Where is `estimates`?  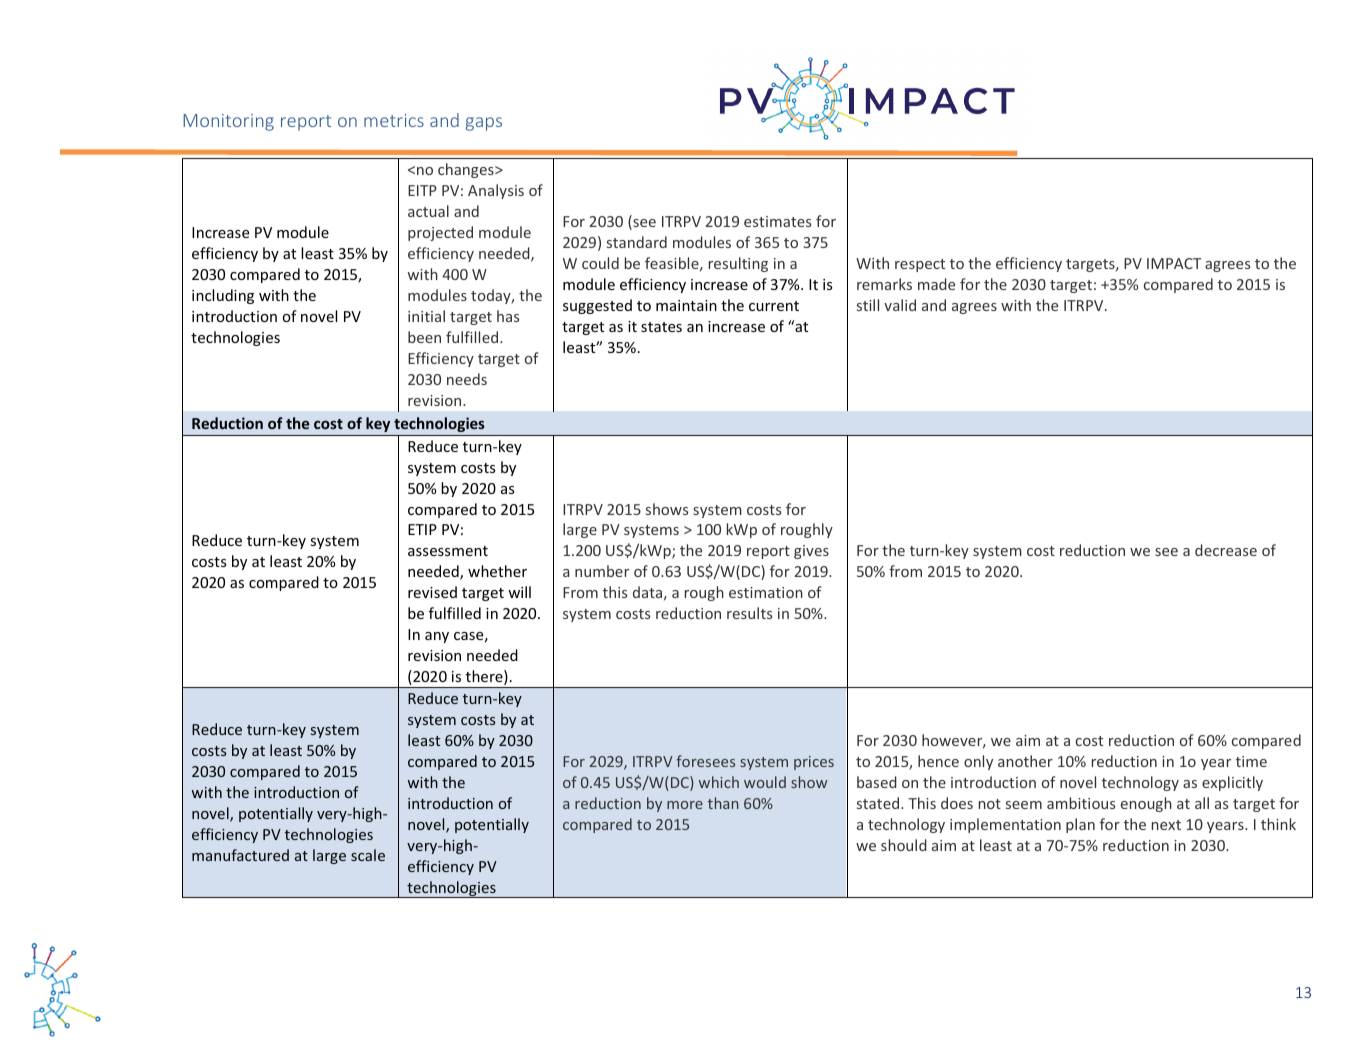 estimates is located at coordinates (777, 221).
